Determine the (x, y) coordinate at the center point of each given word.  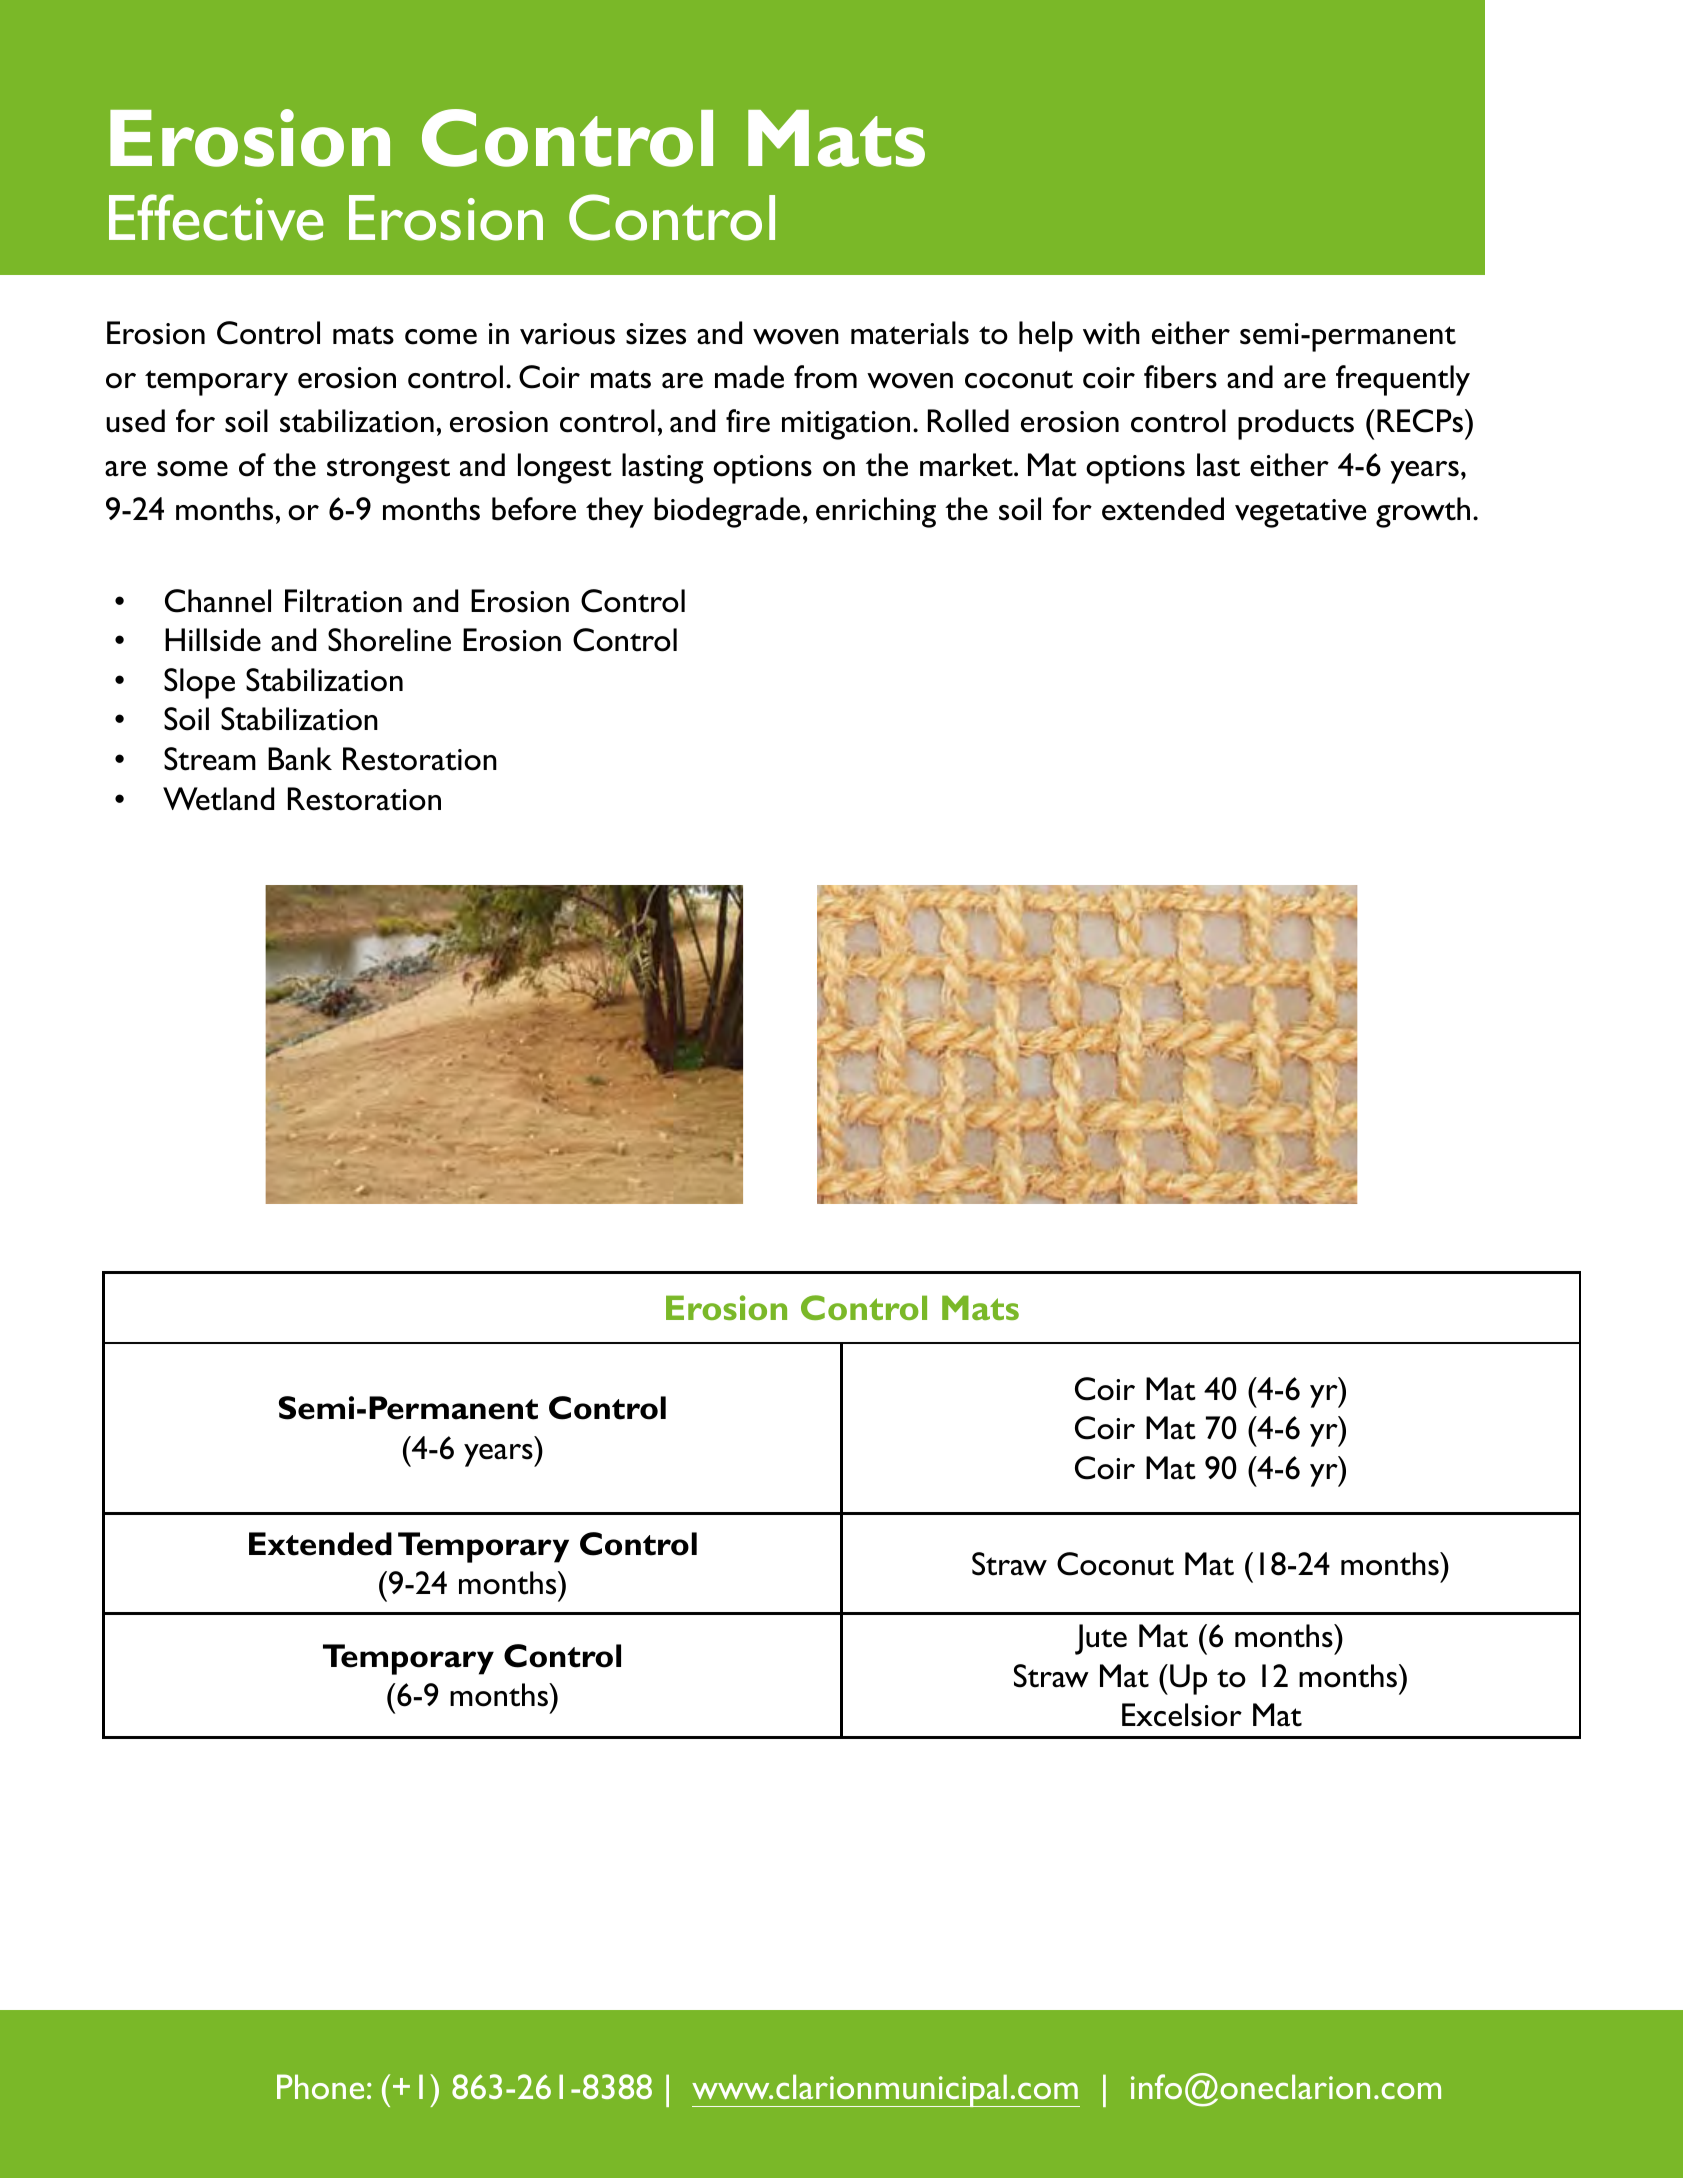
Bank (300, 759)
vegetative (1300, 513)
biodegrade (727, 512)
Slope (199, 683)
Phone (320, 2086)
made (749, 377)
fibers (1180, 377)
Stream (210, 759)
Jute (1101, 1639)
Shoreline (389, 640)
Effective (216, 217)
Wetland (218, 799)
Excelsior (1182, 1715)
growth (1423, 512)
